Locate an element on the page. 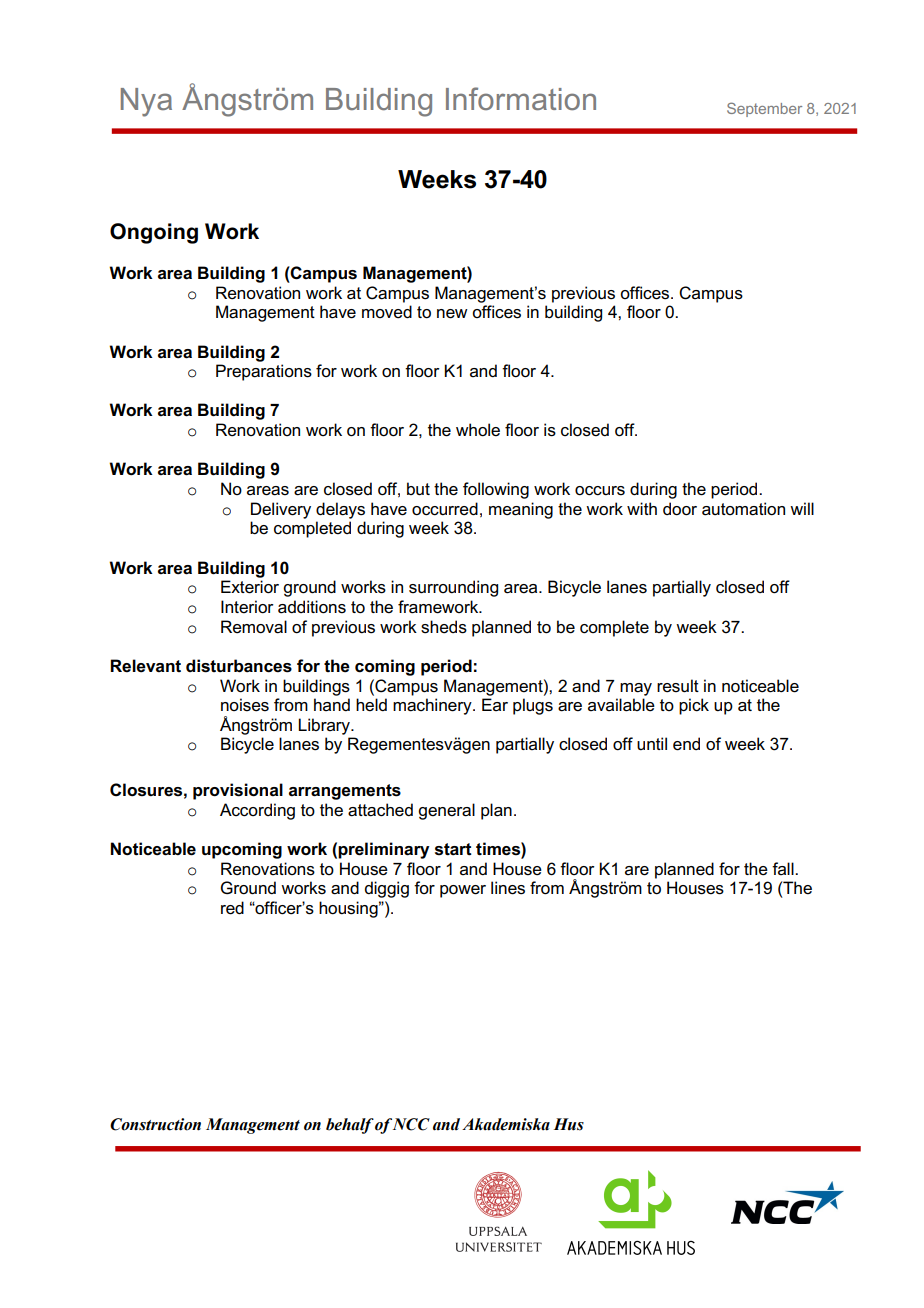 This document has height=1308, width=924. general is located at coordinates (446, 811).
